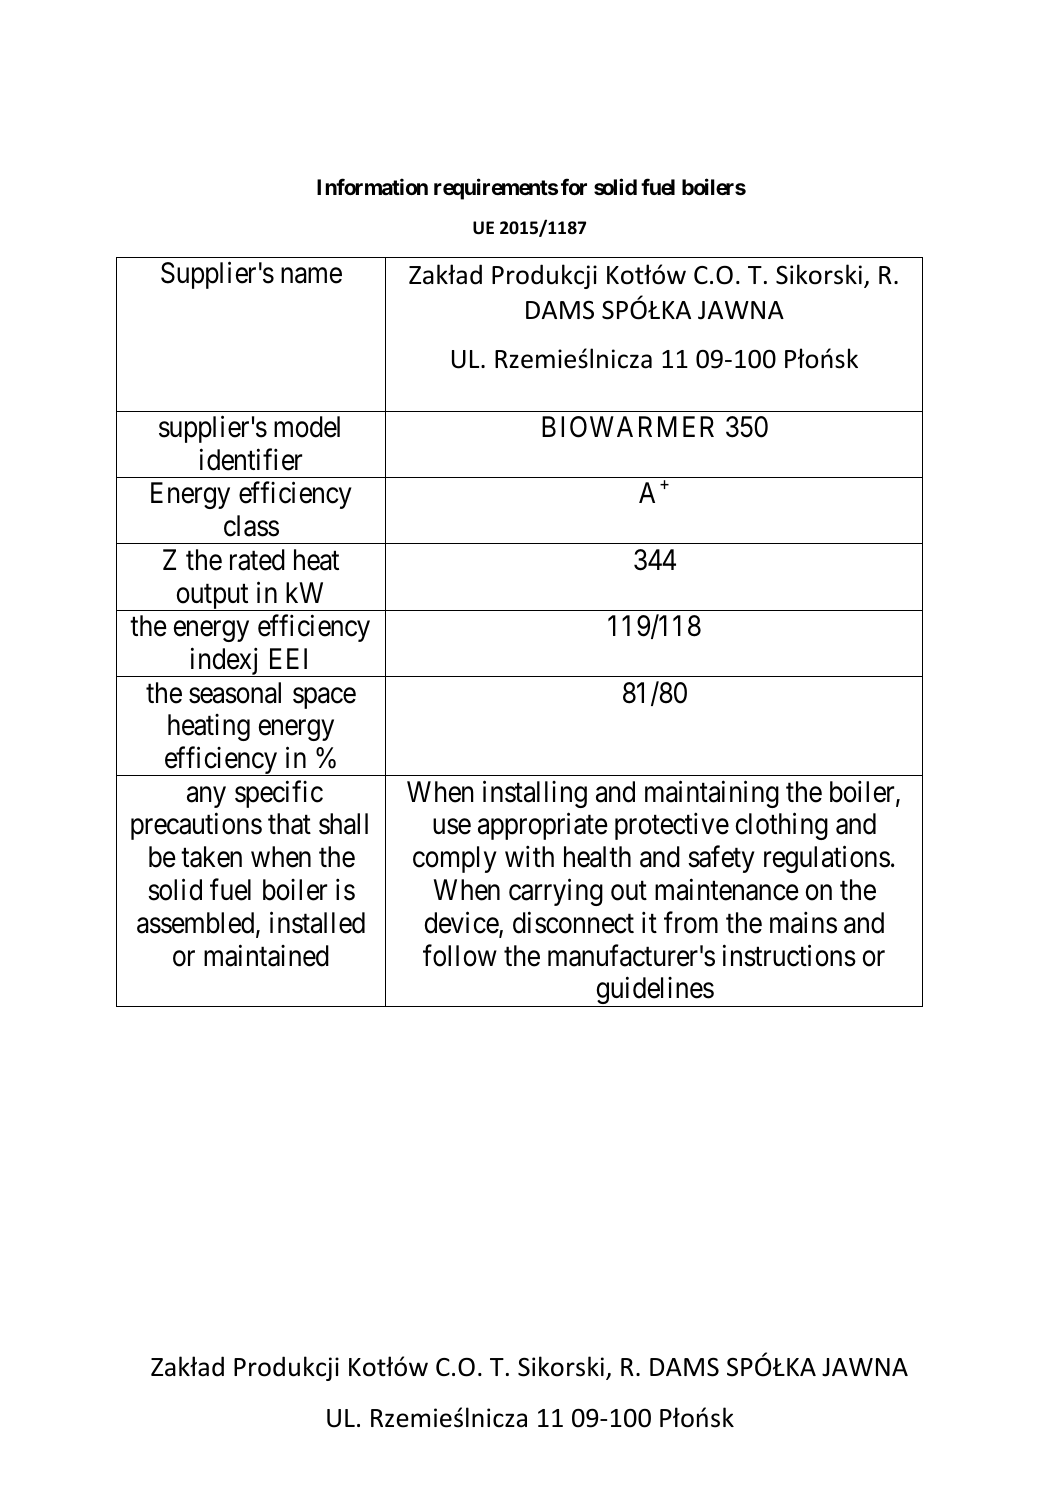 Image resolution: width=1059 pixels, height=1499 pixels. I want to click on Information, so click(372, 186).
